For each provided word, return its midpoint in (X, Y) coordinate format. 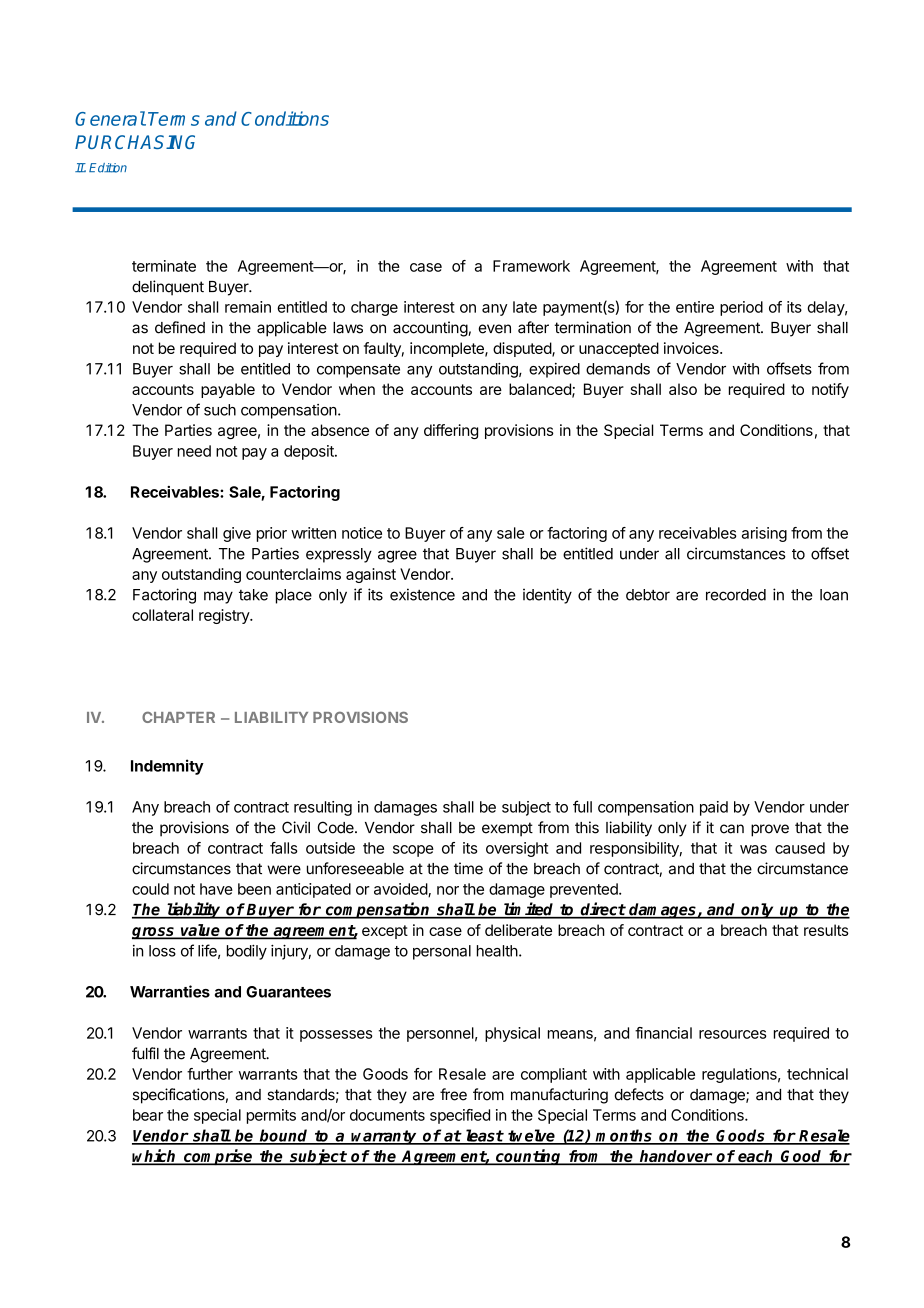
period (741, 308)
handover (675, 1157)
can (732, 829)
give (237, 534)
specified (460, 1116)
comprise (218, 1157)
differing (451, 431)
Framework (531, 266)
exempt (507, 829)
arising (764, 534)
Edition (108, 168)
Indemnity (167, 767)
